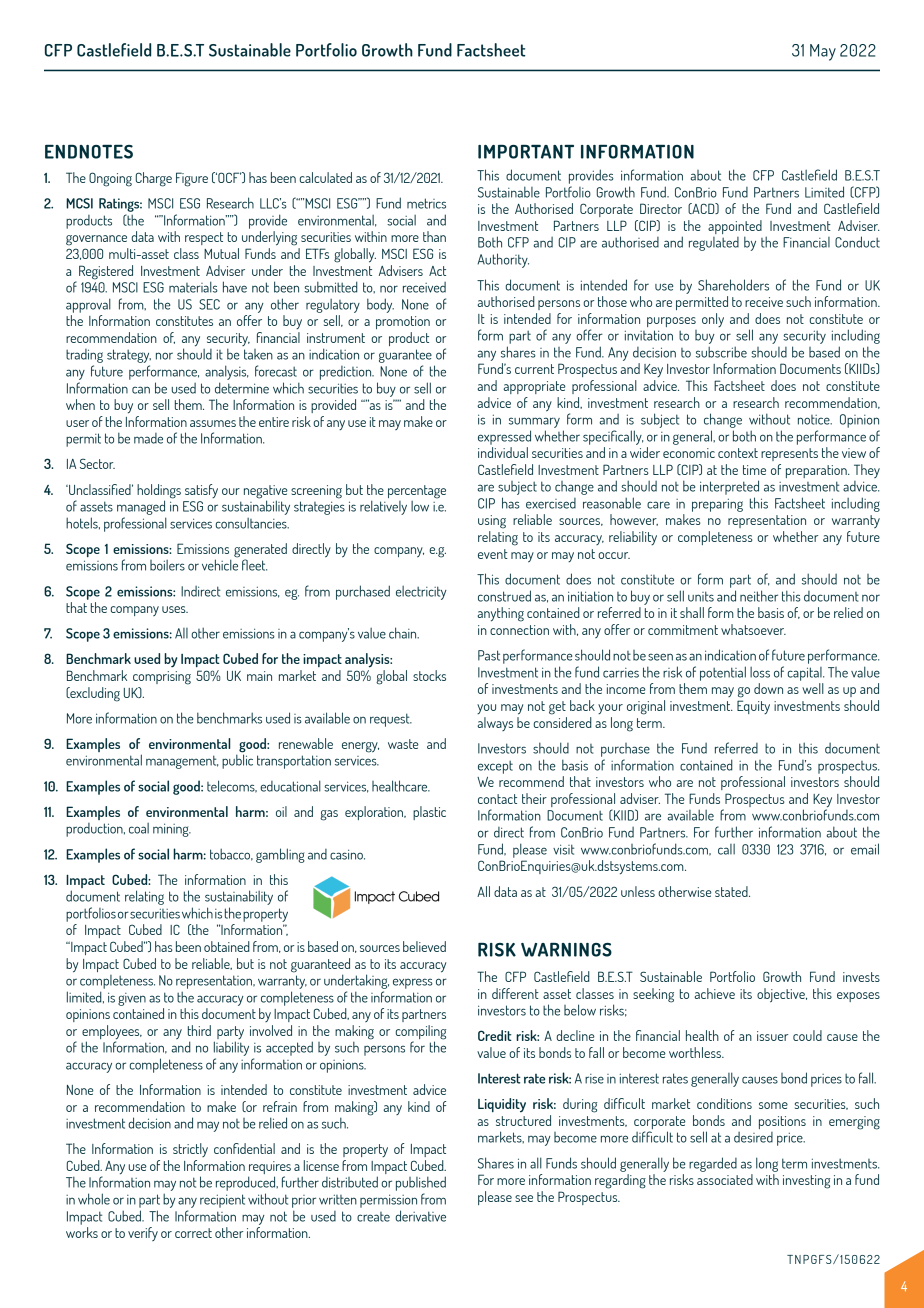  Describe the element at coordinates (420, 1216) in the page. I see `derivative` at that location.
